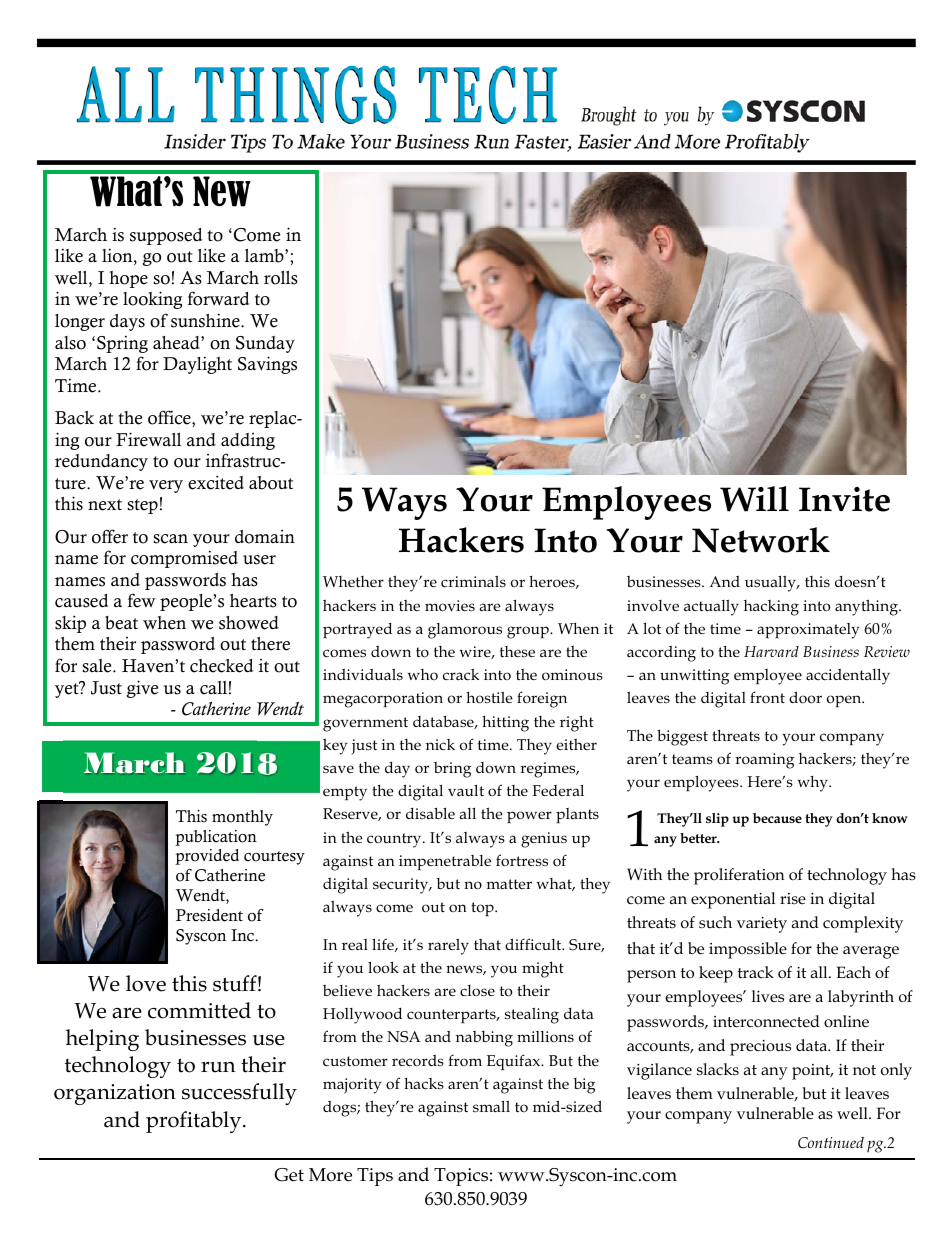 The image size is (952, 1233). What do you see at coordinates (195, 1122) in the screenshot?
I see `profitably` at bounding box center [195, 1122].
